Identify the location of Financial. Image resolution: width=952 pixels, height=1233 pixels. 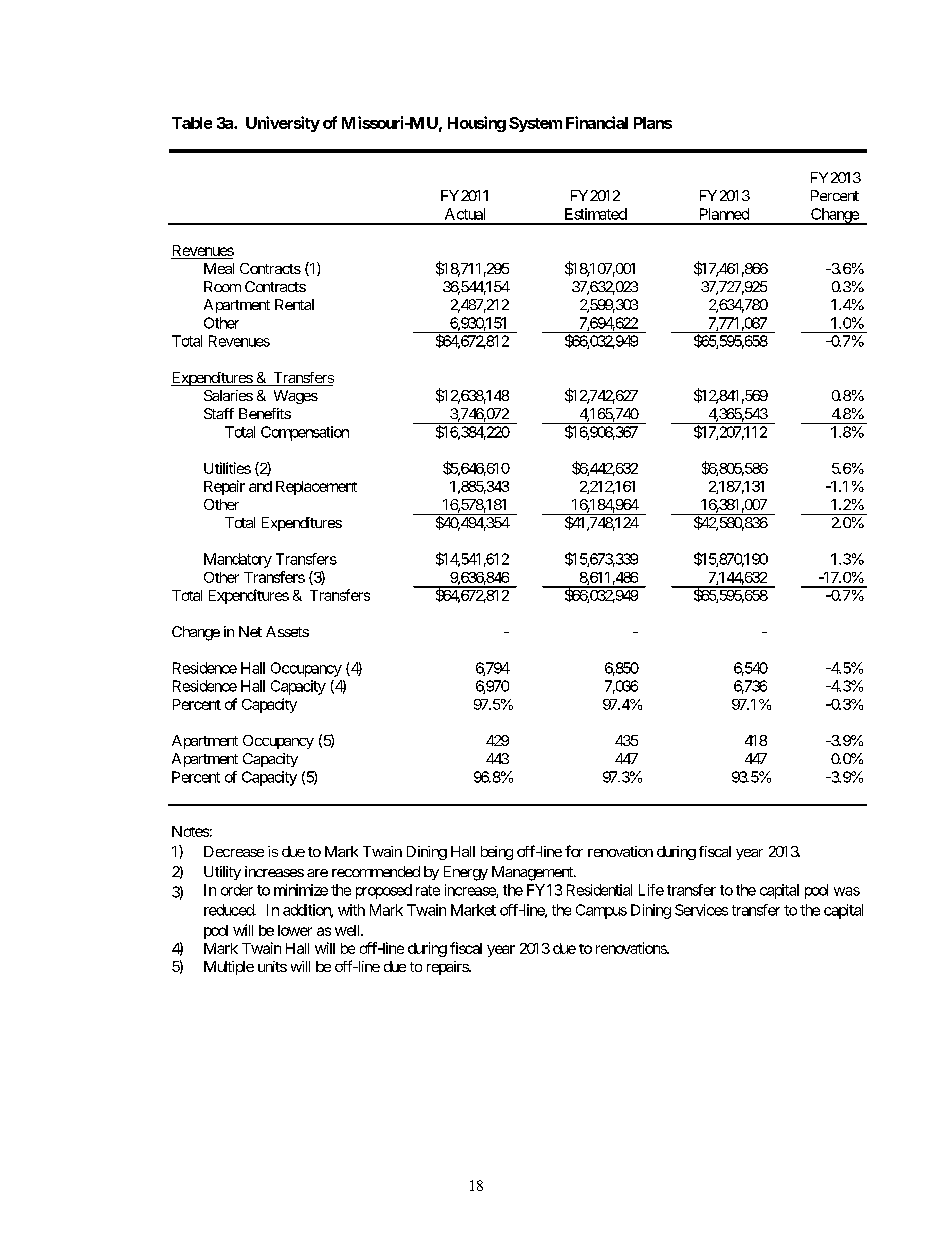
(597, 122).
